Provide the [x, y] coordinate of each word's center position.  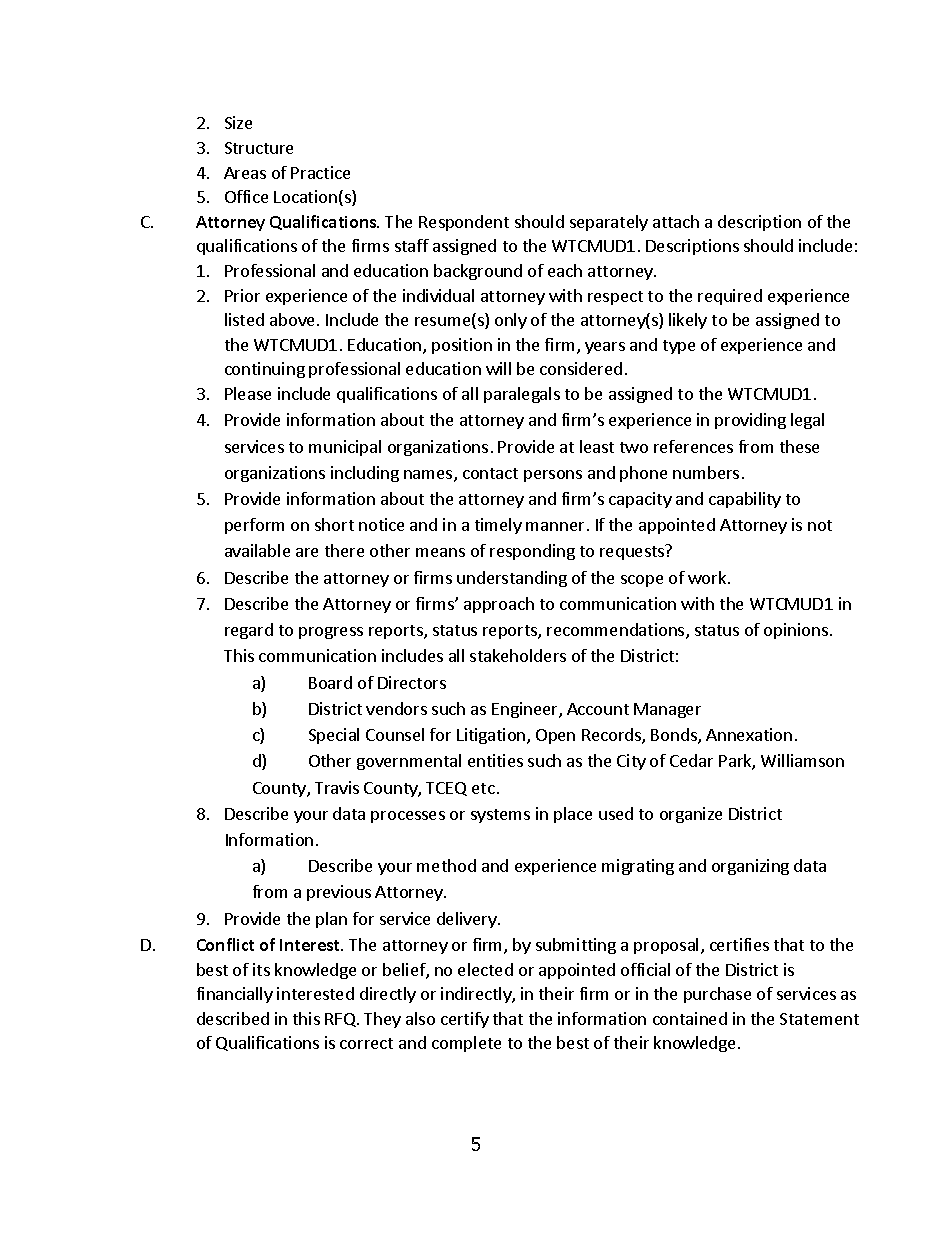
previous [339, 893]
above [294, 319]
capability [745, 500]
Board [330, 682]
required [730, 297]
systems [500, 816]
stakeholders [518, 655]
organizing [750, 867]
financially [235, 995]
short [334, 524]
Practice [320, 172]
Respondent [464, 223]
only [511, 321]
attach [676, 221]
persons [553, 476]
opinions [797, 631]
